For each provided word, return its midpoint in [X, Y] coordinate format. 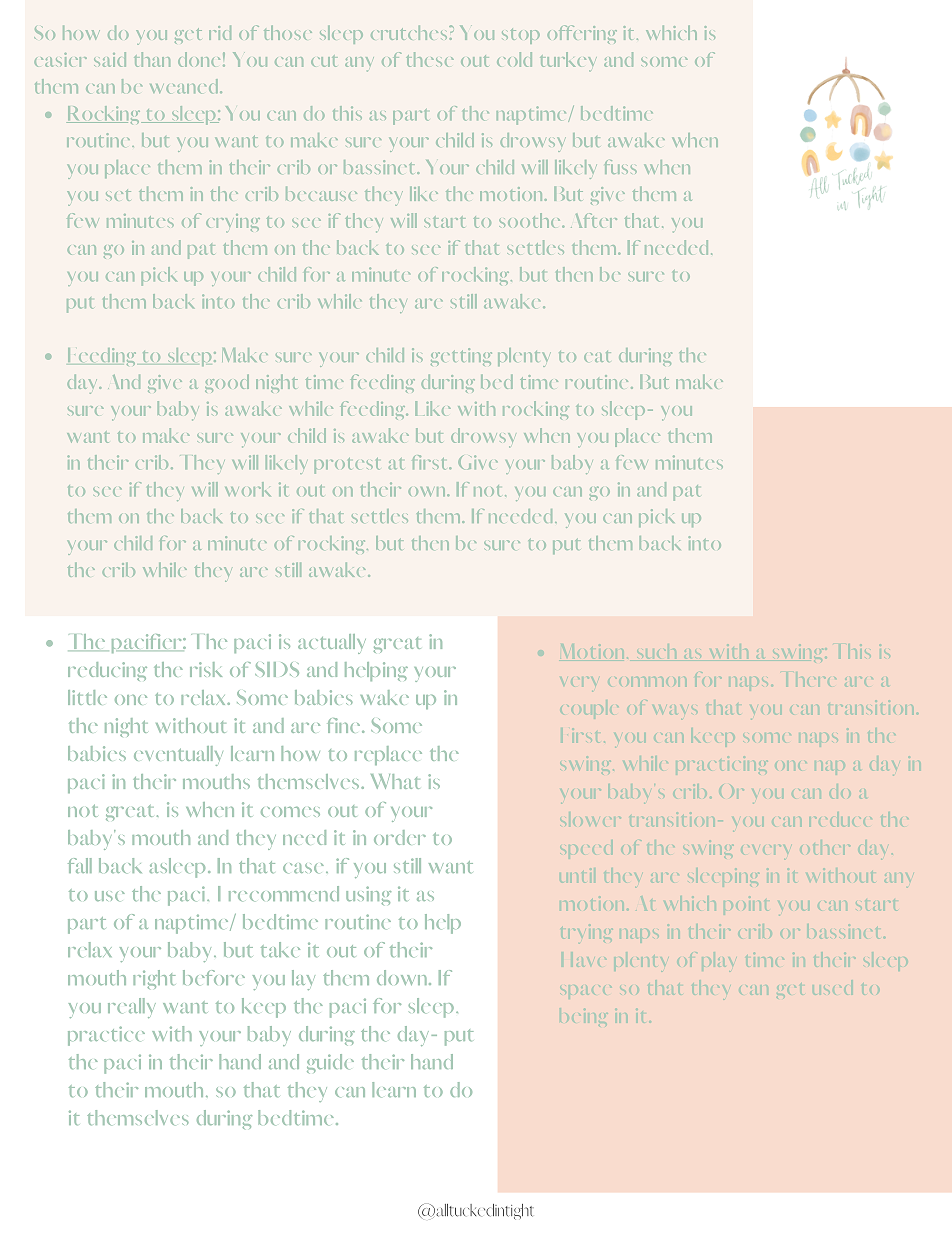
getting [461, 357]
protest [347, 466]
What [395, 781]
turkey [567, 59]
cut [324, 61]
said [110, 59]
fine [345, 725]
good [227, 384]
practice [106, 1036]
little [87, 697]
